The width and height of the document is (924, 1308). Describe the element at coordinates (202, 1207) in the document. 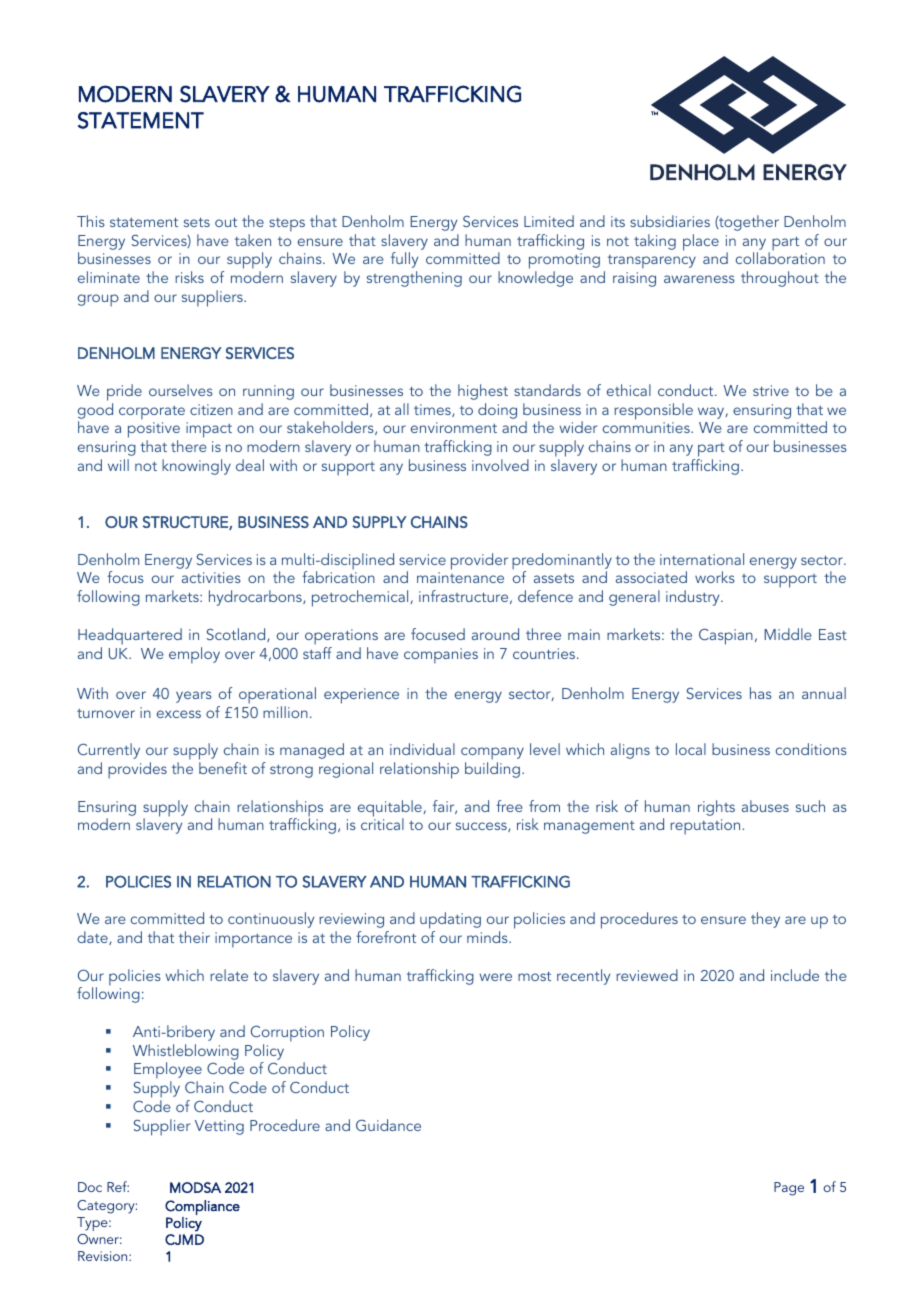

I see `Compliance` at that location.
